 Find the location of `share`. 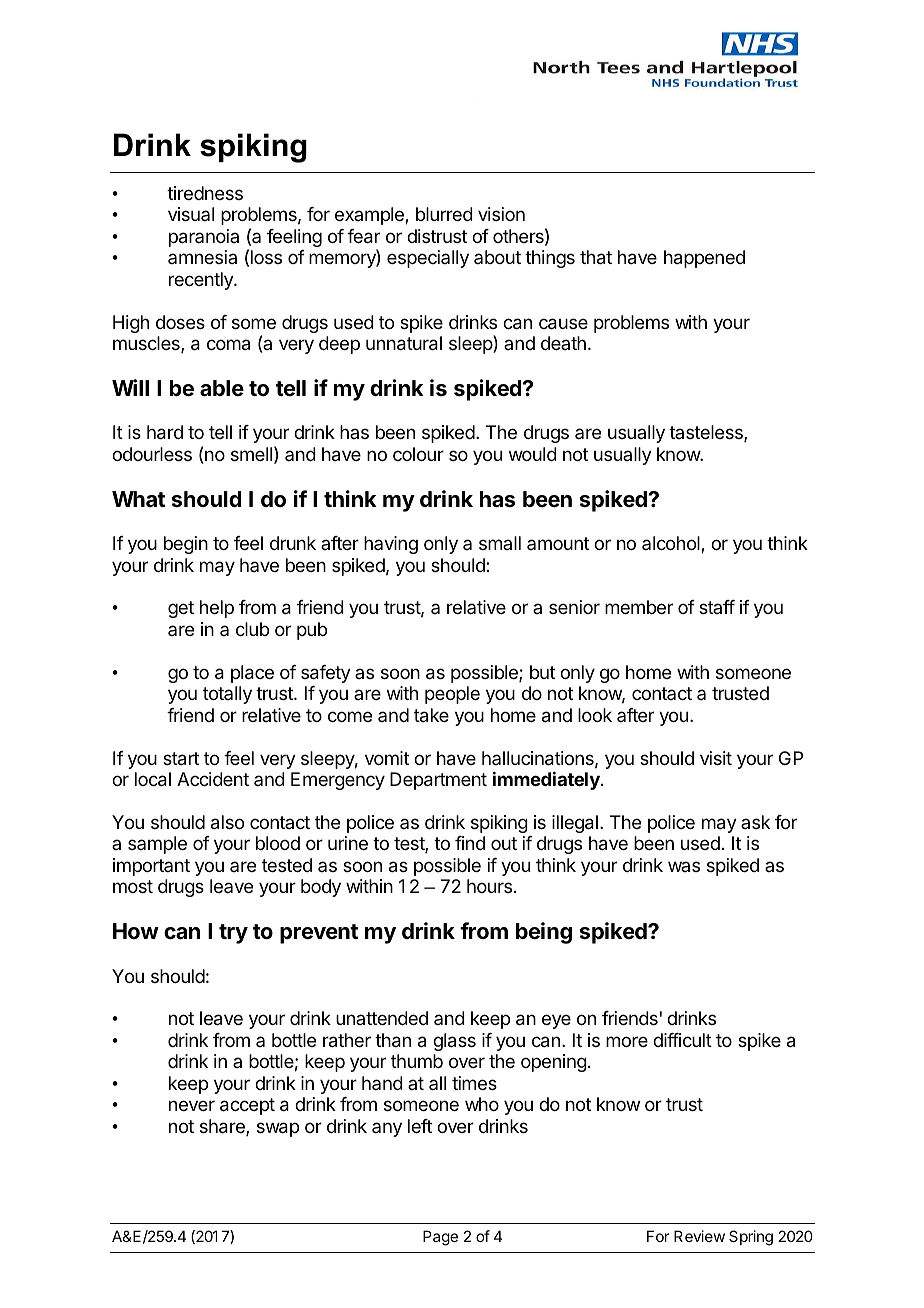

share is located at coordinates (223, 1127).
